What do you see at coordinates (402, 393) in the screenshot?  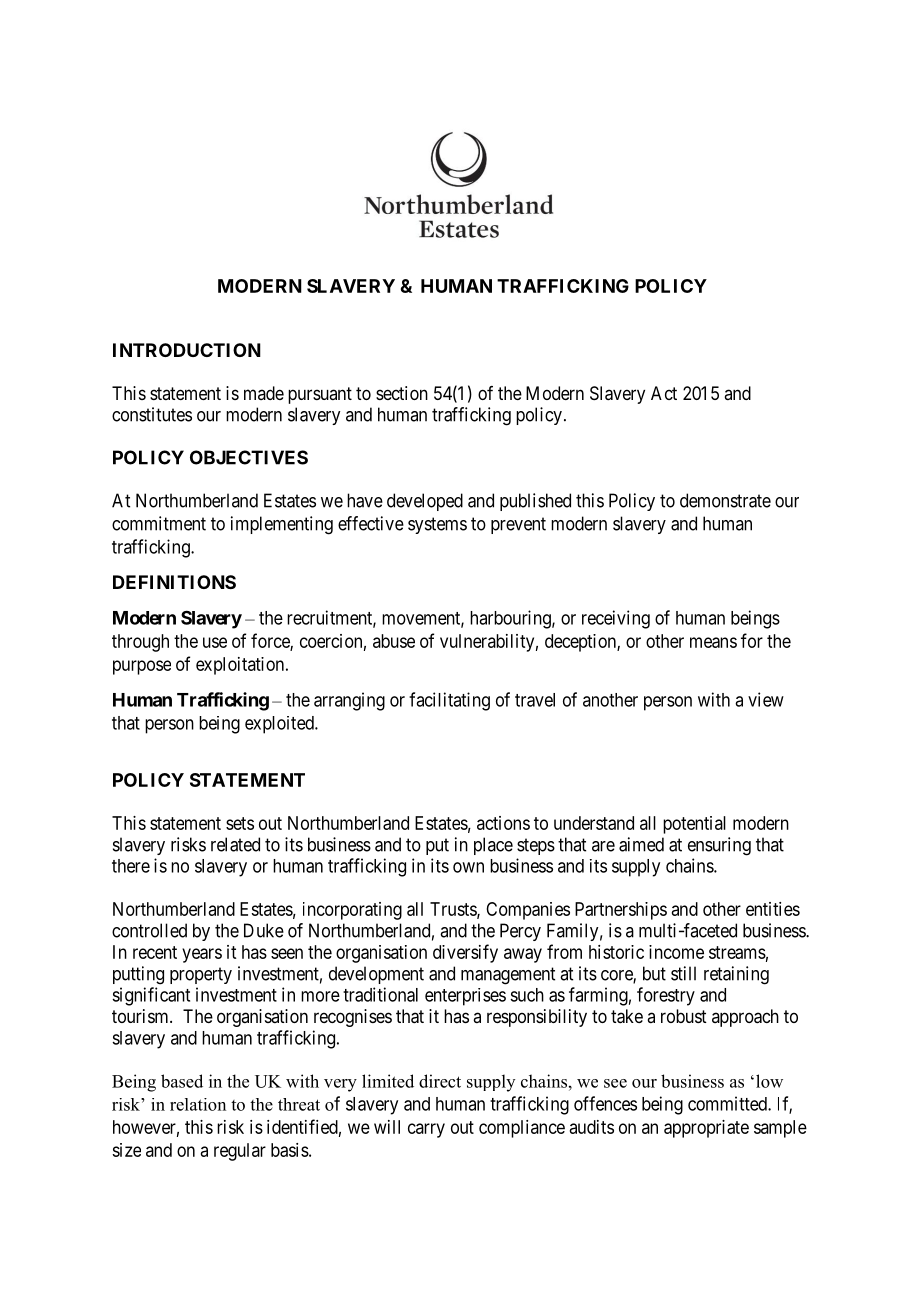 I see `section` at bounding box center [402, 393].
